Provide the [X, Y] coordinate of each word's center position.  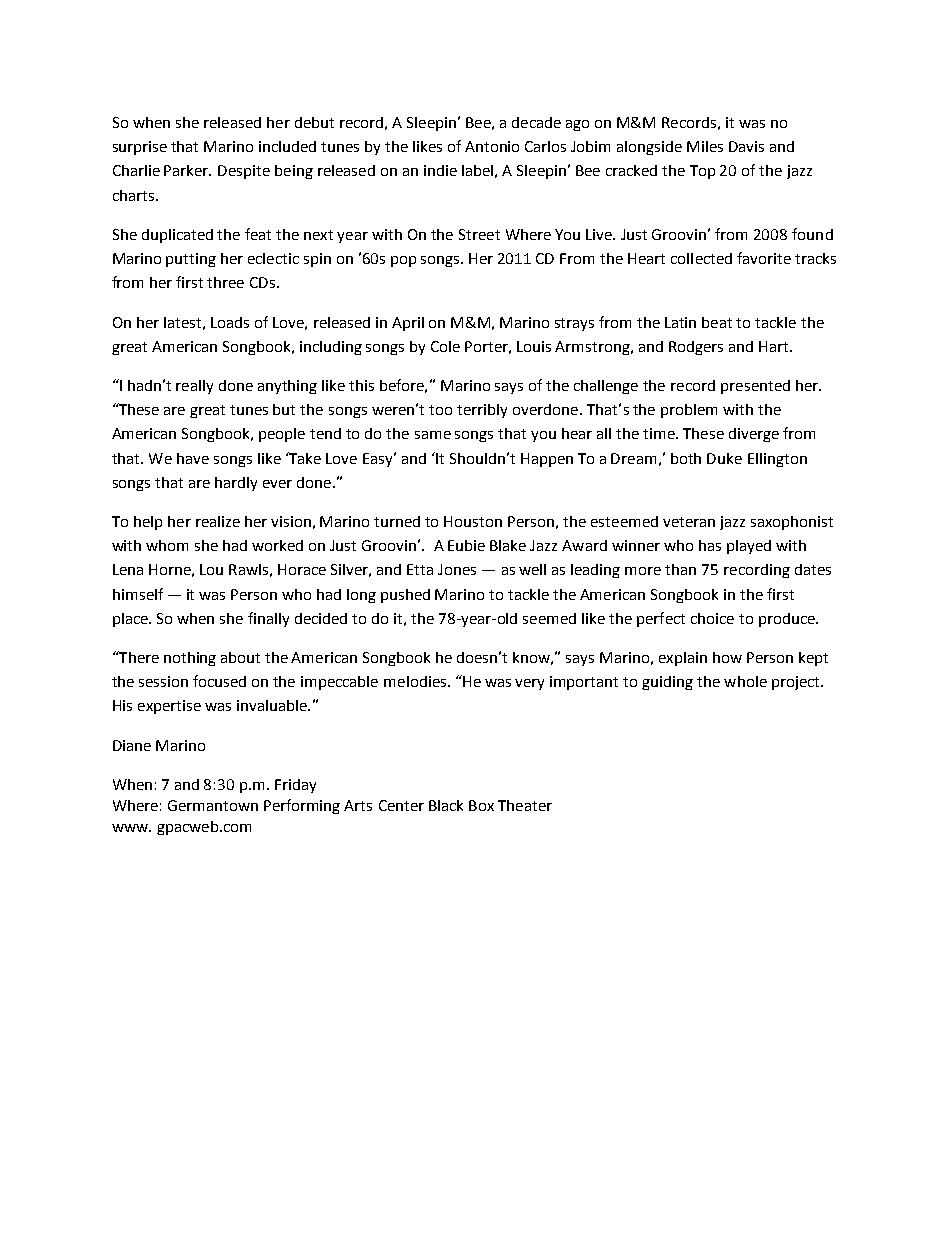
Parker [187, 170]
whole [745, 681]
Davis [746, 146]
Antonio [492, 146]
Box [481, 805]
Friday [295, 786]
